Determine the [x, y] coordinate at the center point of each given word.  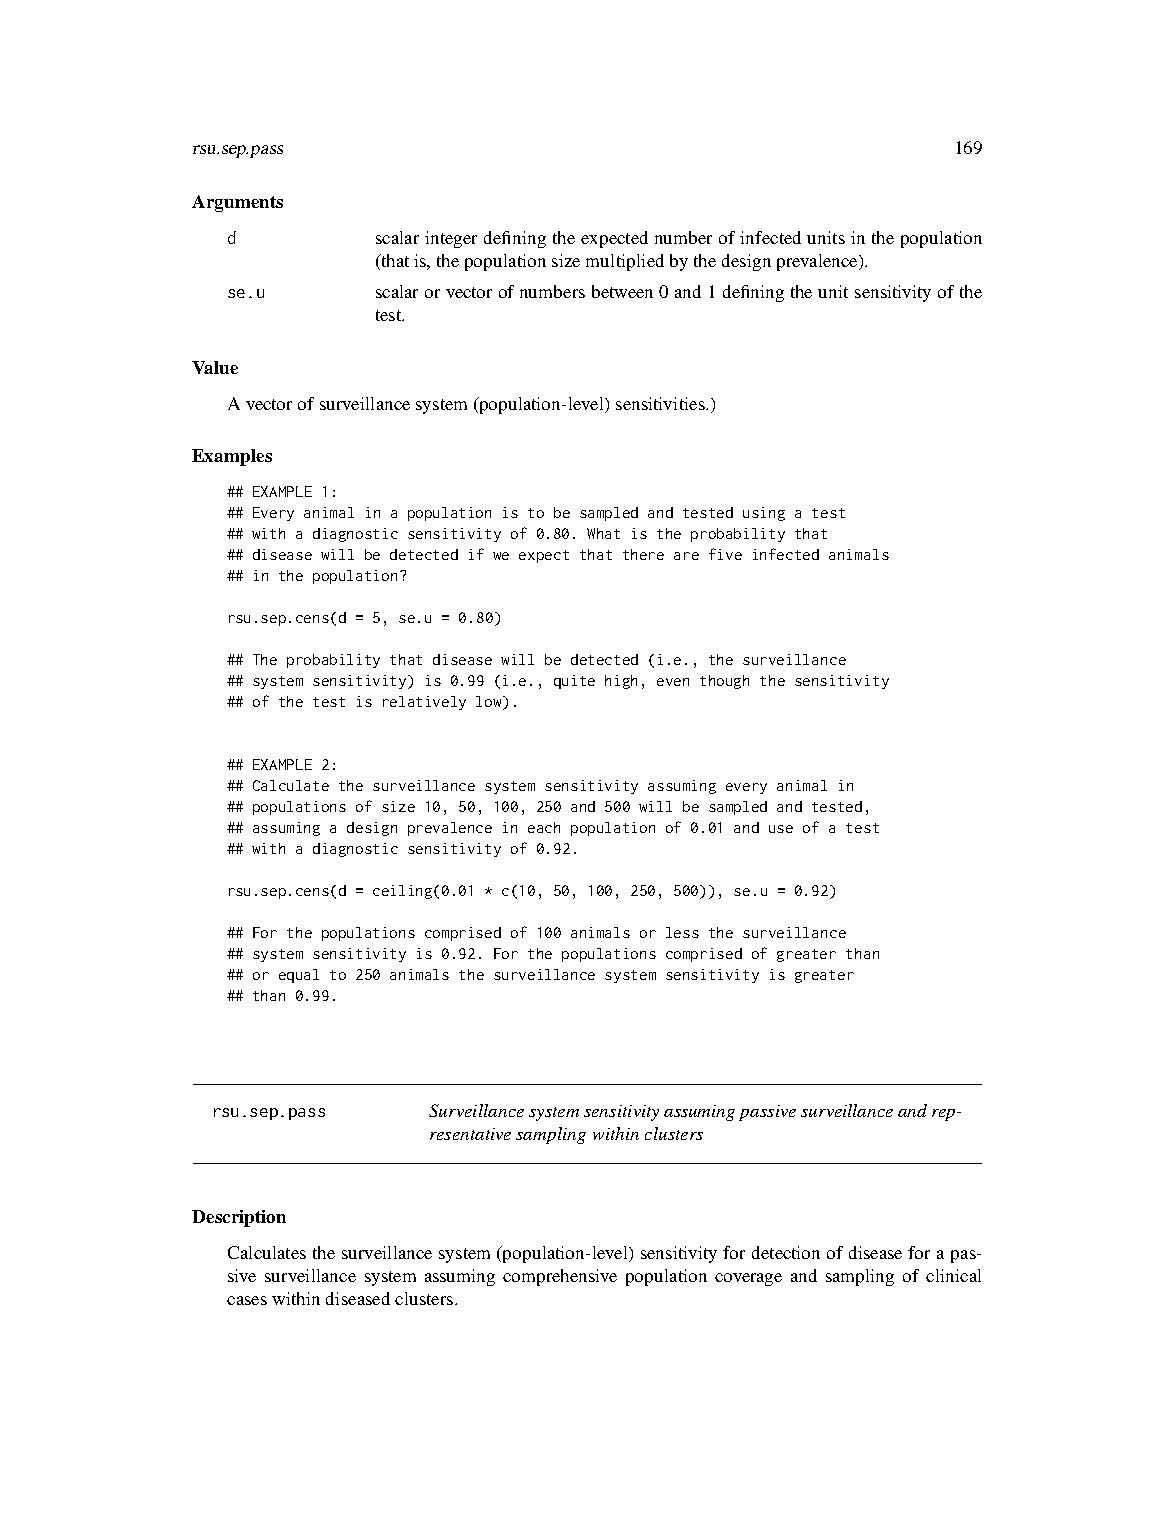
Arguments [237, 203]
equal [299, 976]
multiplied [625, 262]
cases [247, 1300]
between [622, 291]
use [781, 829]
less [682, 932]
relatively [424, 703]
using [764, 514]
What [603, 533]
